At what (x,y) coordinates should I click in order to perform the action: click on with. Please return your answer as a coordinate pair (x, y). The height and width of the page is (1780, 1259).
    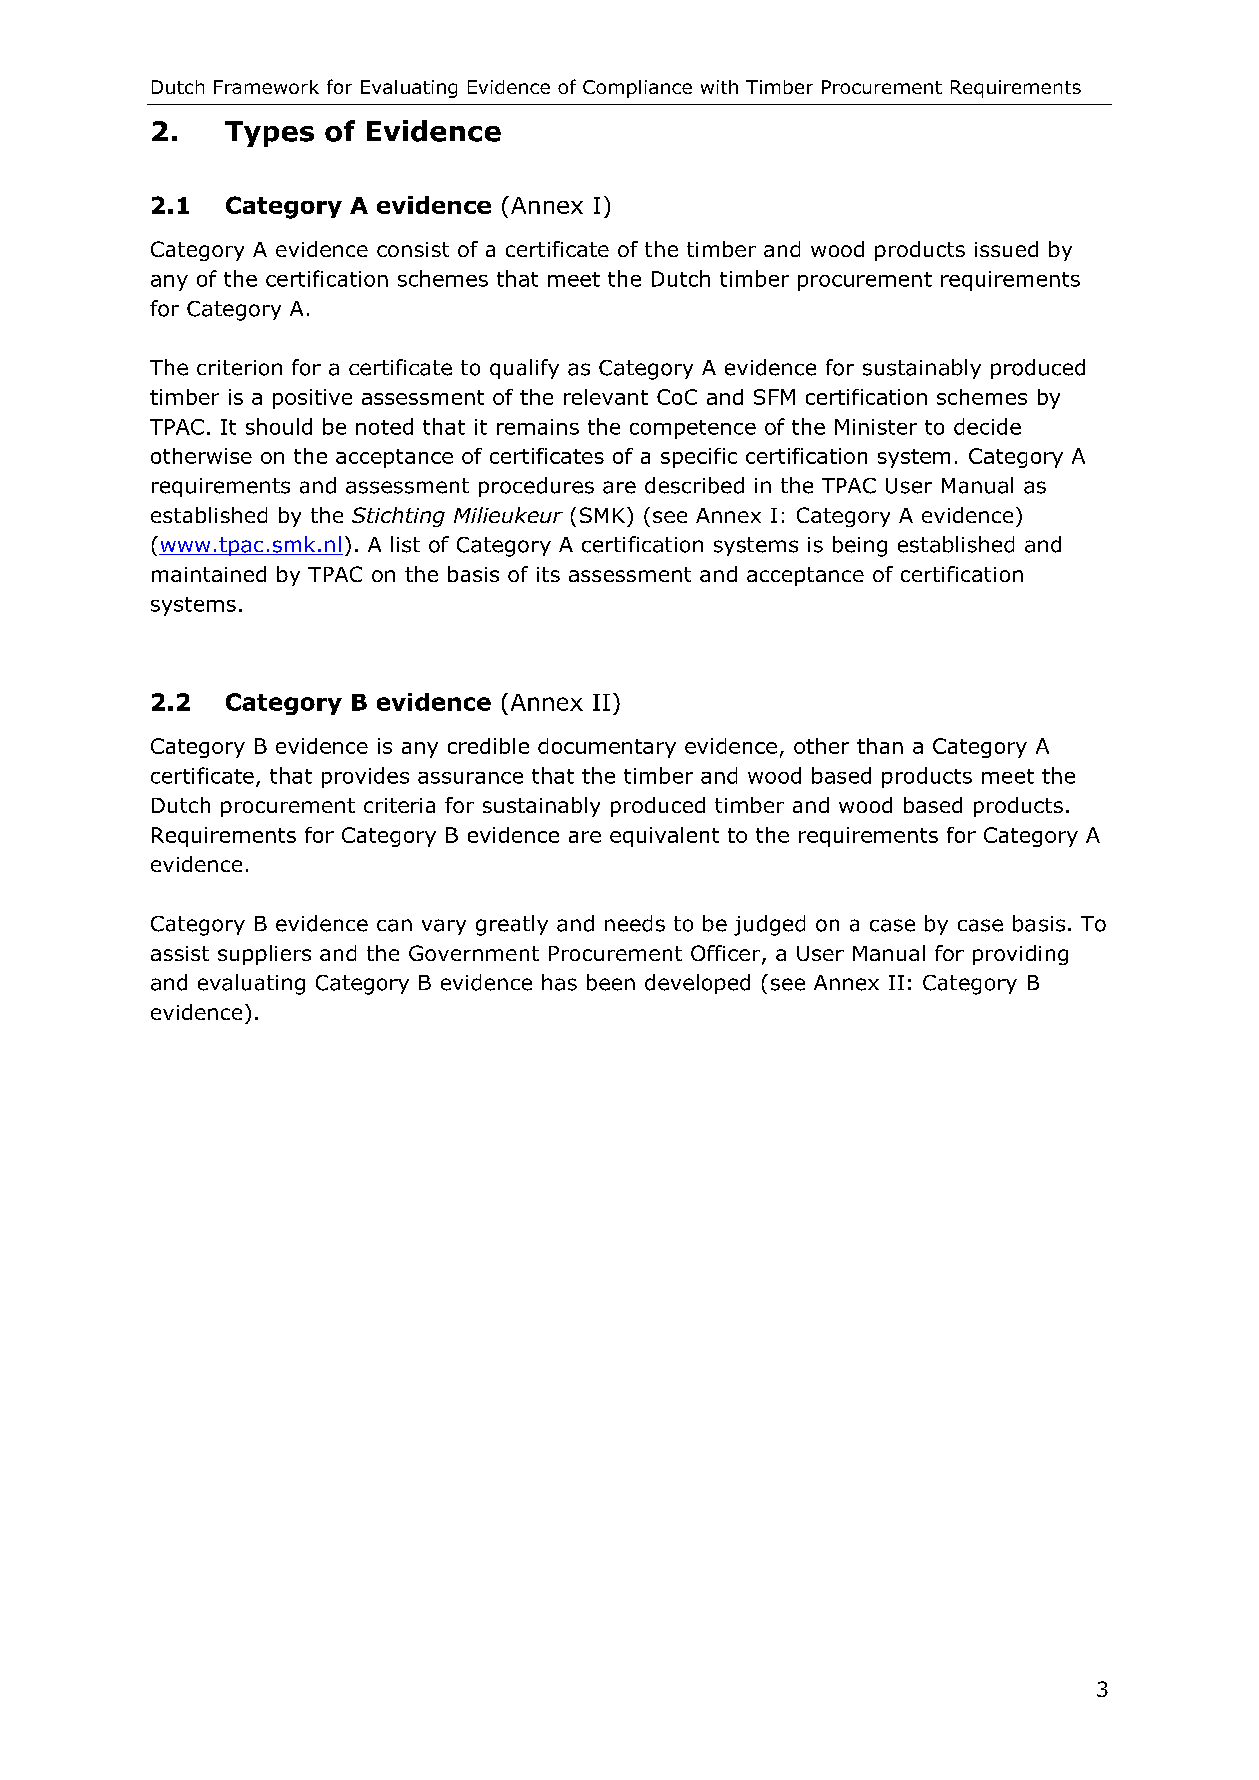
    Looking at the image, I should click on (719, 87).
